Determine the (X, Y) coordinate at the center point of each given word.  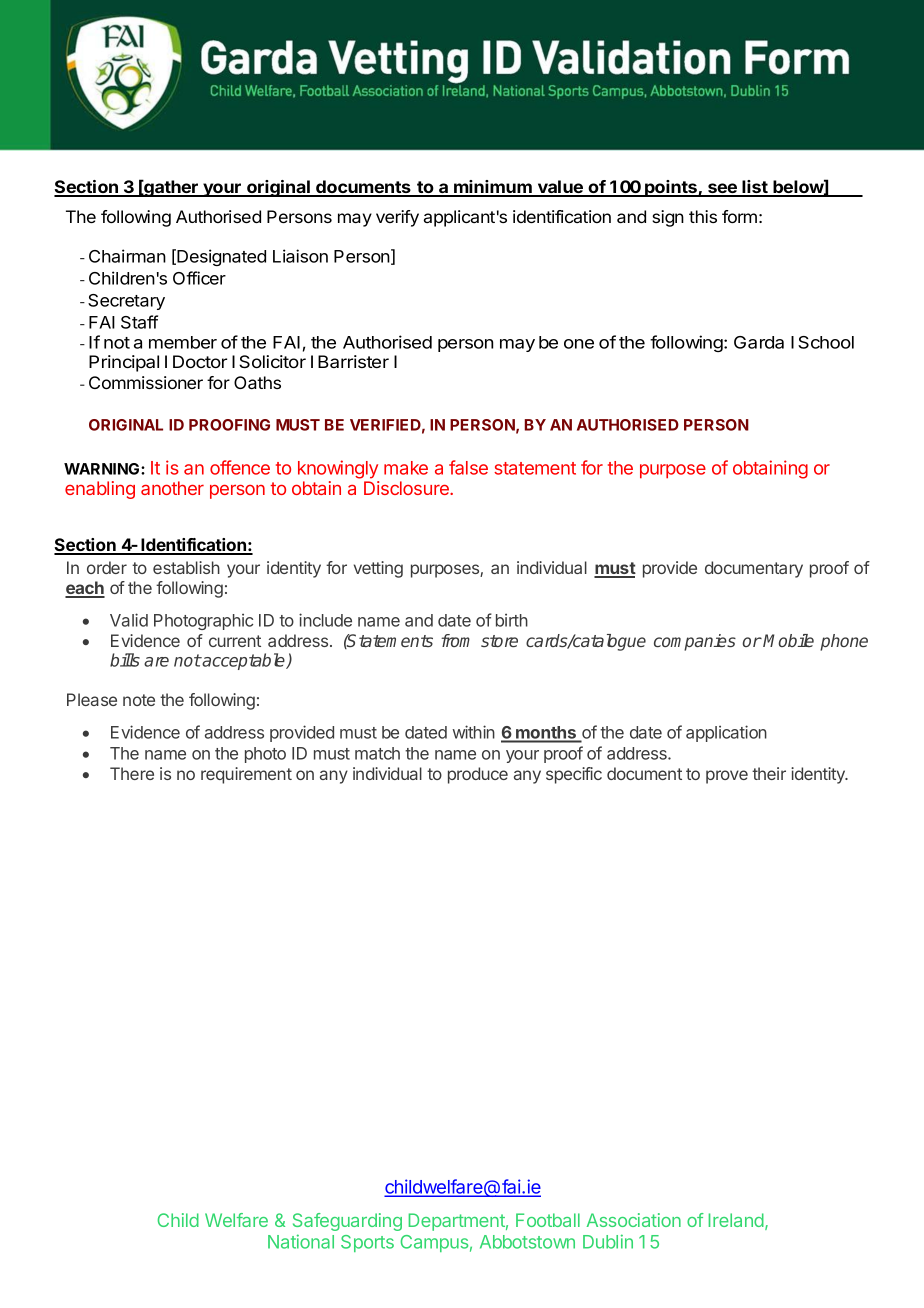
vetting (378, 569)
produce (478, 775)
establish (186, 567)
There (132, 773)
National (301, 1241)
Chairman (127, 256)
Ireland (736, 1220)
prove (727, 777)
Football (548, 1220)
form (739, 216)
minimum (493, 188)
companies (695, 642)
